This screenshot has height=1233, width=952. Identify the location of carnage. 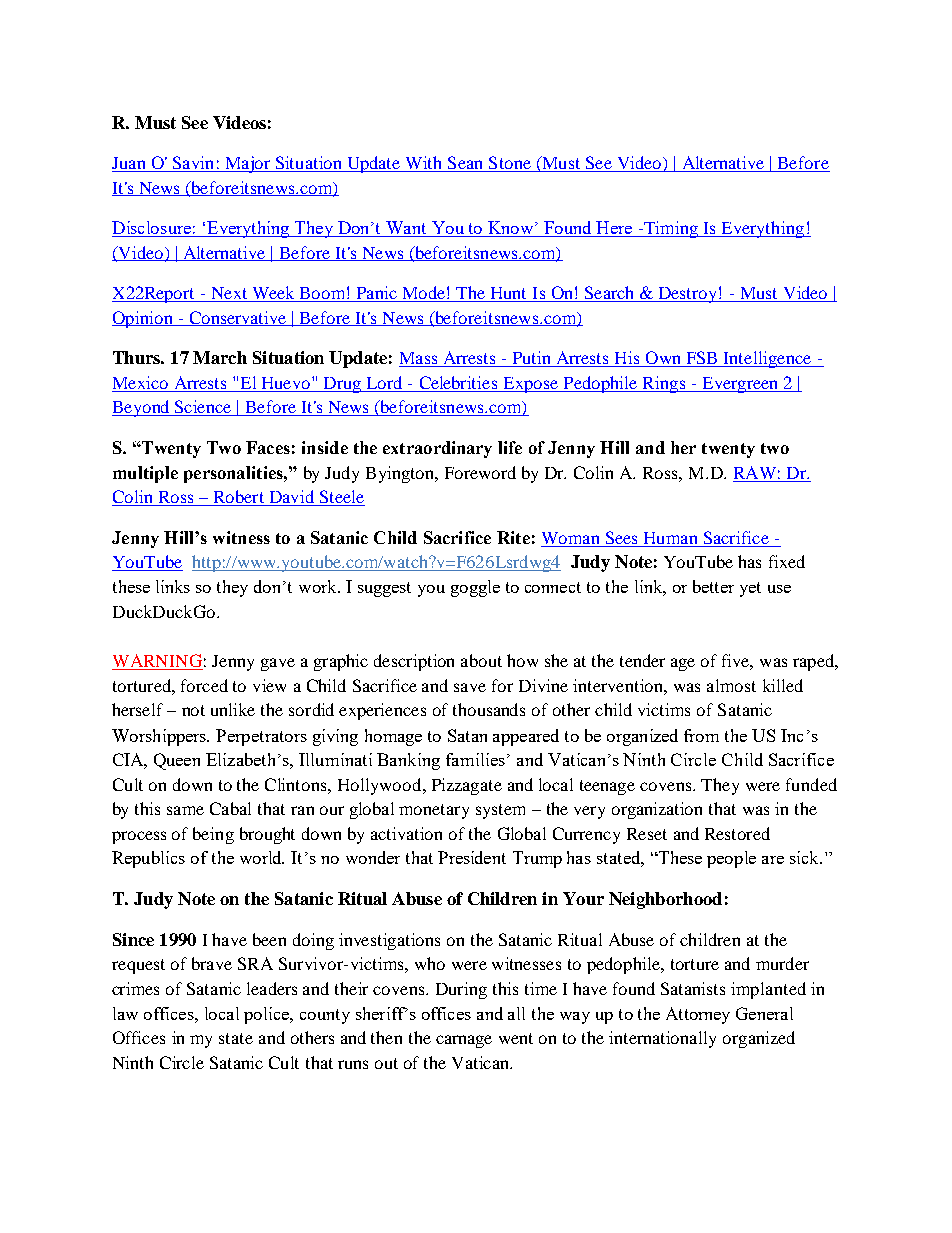
(464, 1041).
